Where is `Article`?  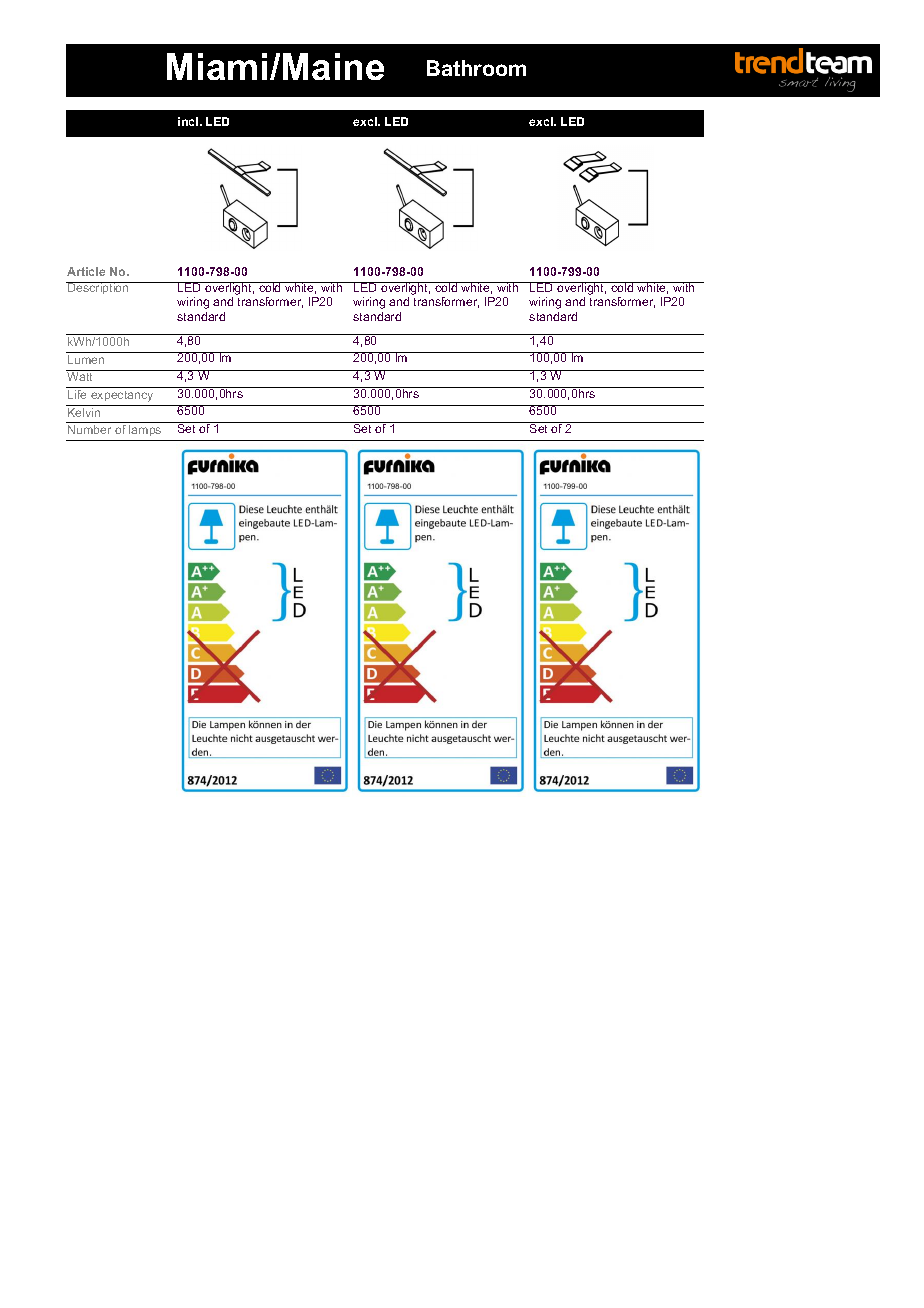 Article is located at coordinates (86, 271).
